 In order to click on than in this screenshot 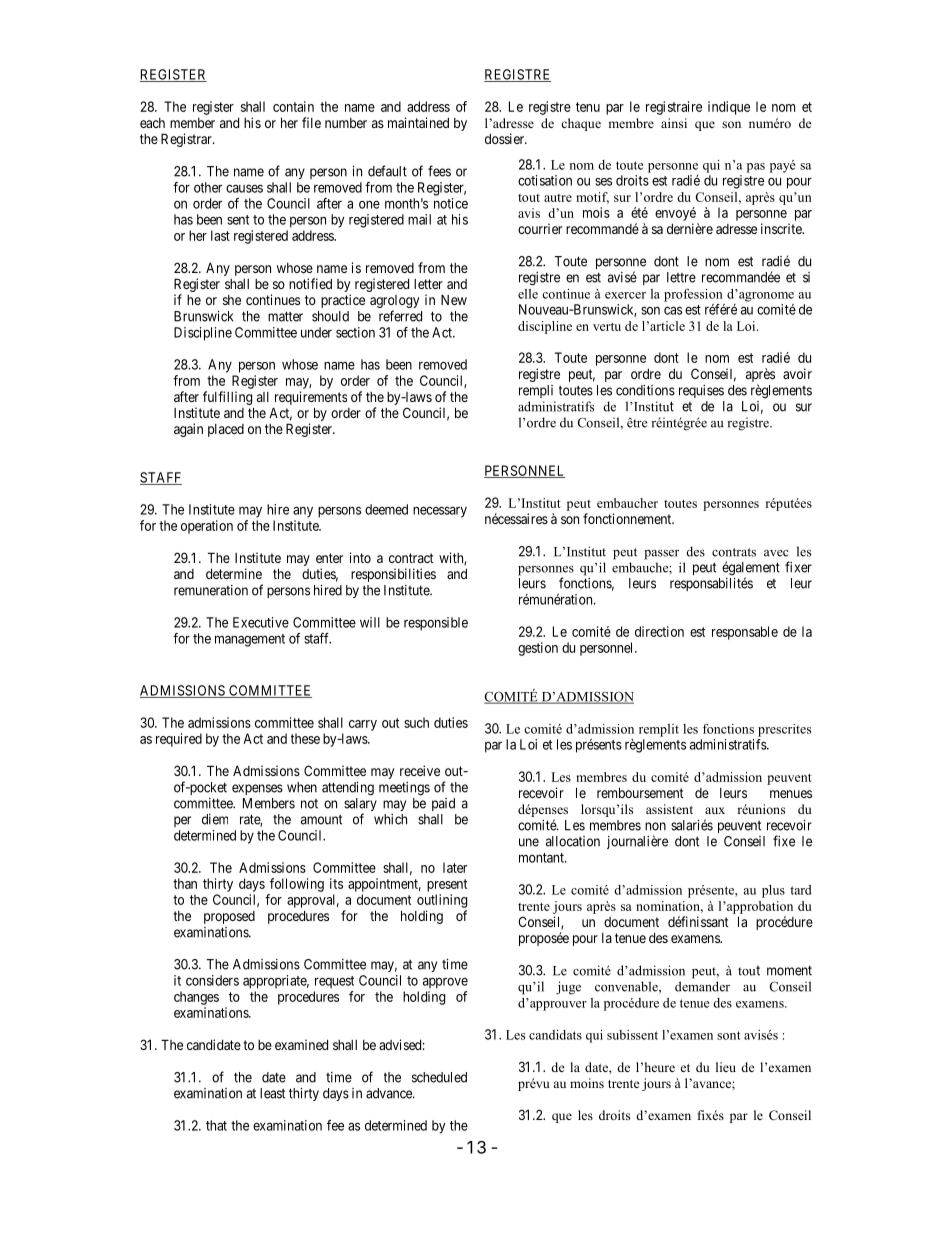, I will do `click(185, 883)`.
